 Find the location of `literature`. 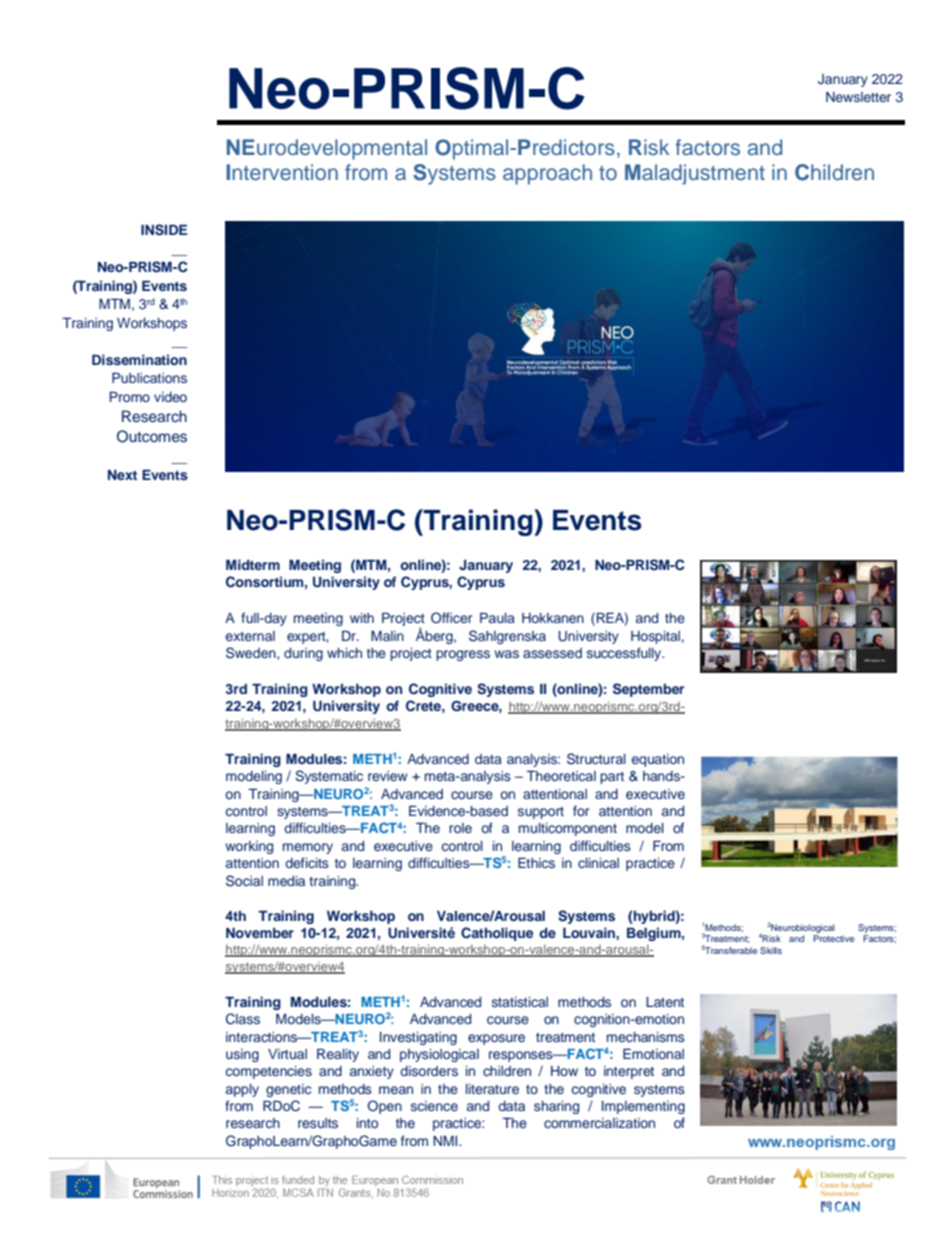

literature is located at coordinates (492, 1089).
